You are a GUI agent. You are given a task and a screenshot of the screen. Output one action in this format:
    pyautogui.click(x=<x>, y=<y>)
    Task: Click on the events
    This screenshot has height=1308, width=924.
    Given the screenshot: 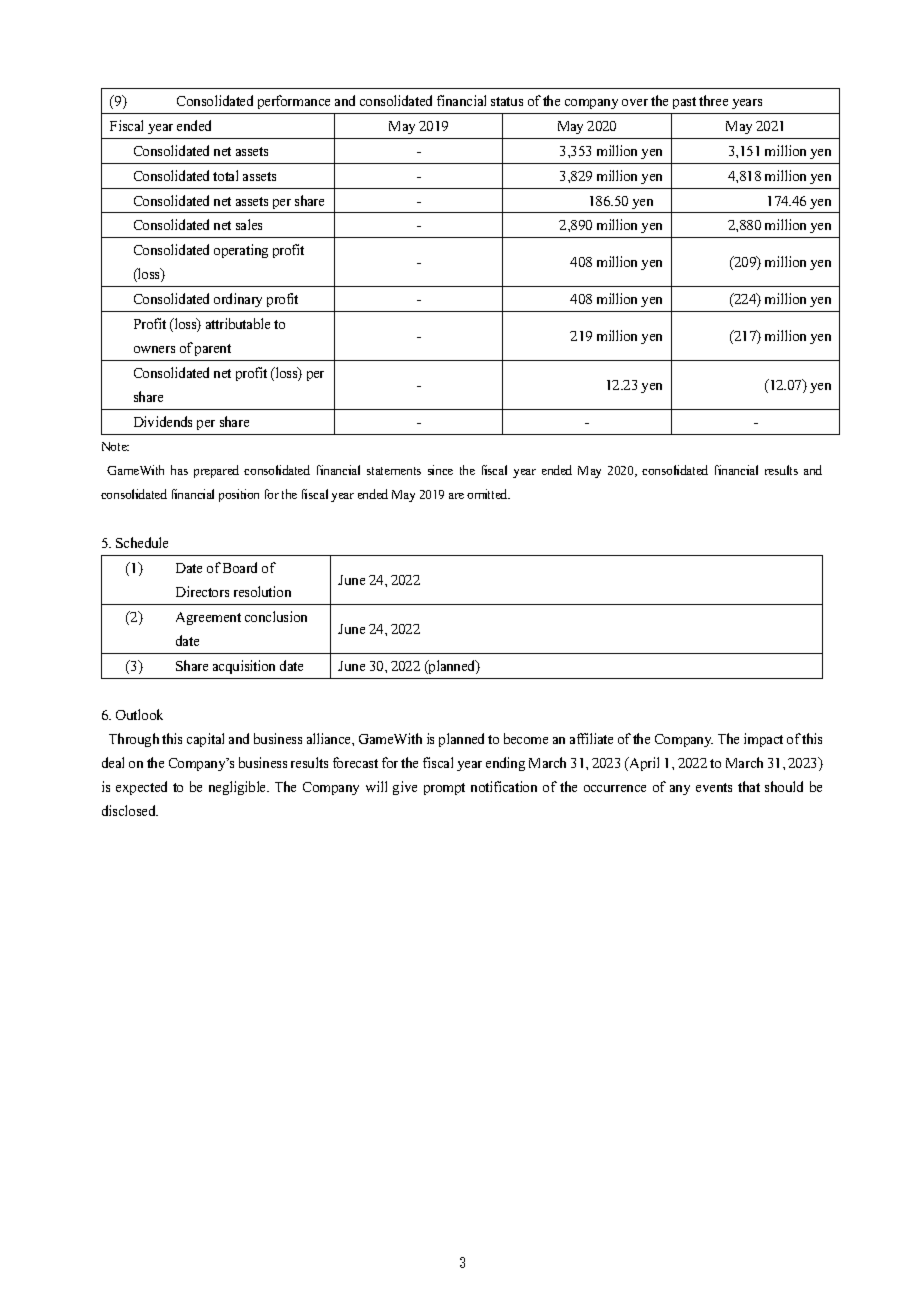 What is the action you would take?
    pyautogui.click(x=714, y=787)
